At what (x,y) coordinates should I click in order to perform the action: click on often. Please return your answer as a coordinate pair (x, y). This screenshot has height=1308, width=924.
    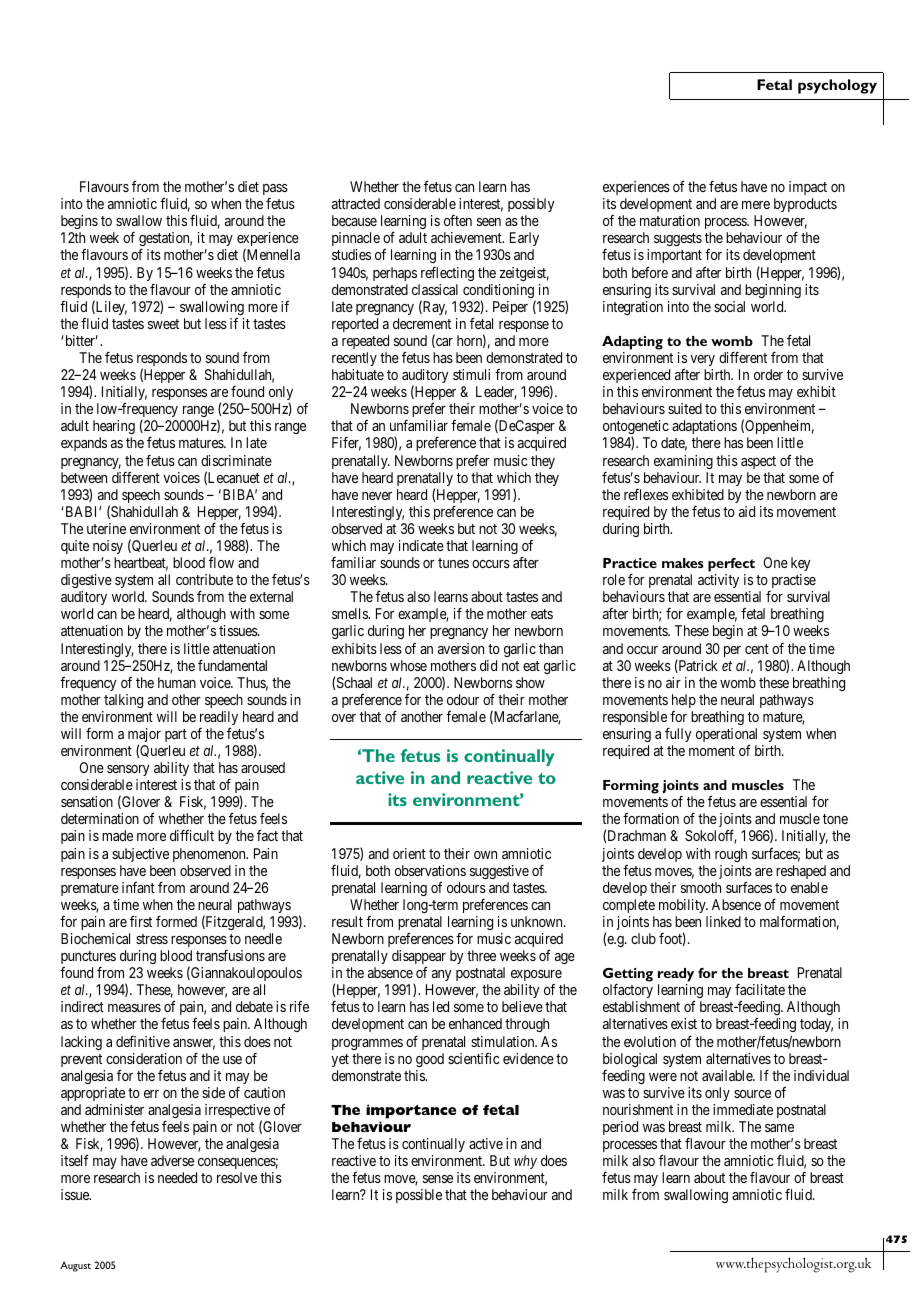
    Looking at the image, I should click on (458, 220).
